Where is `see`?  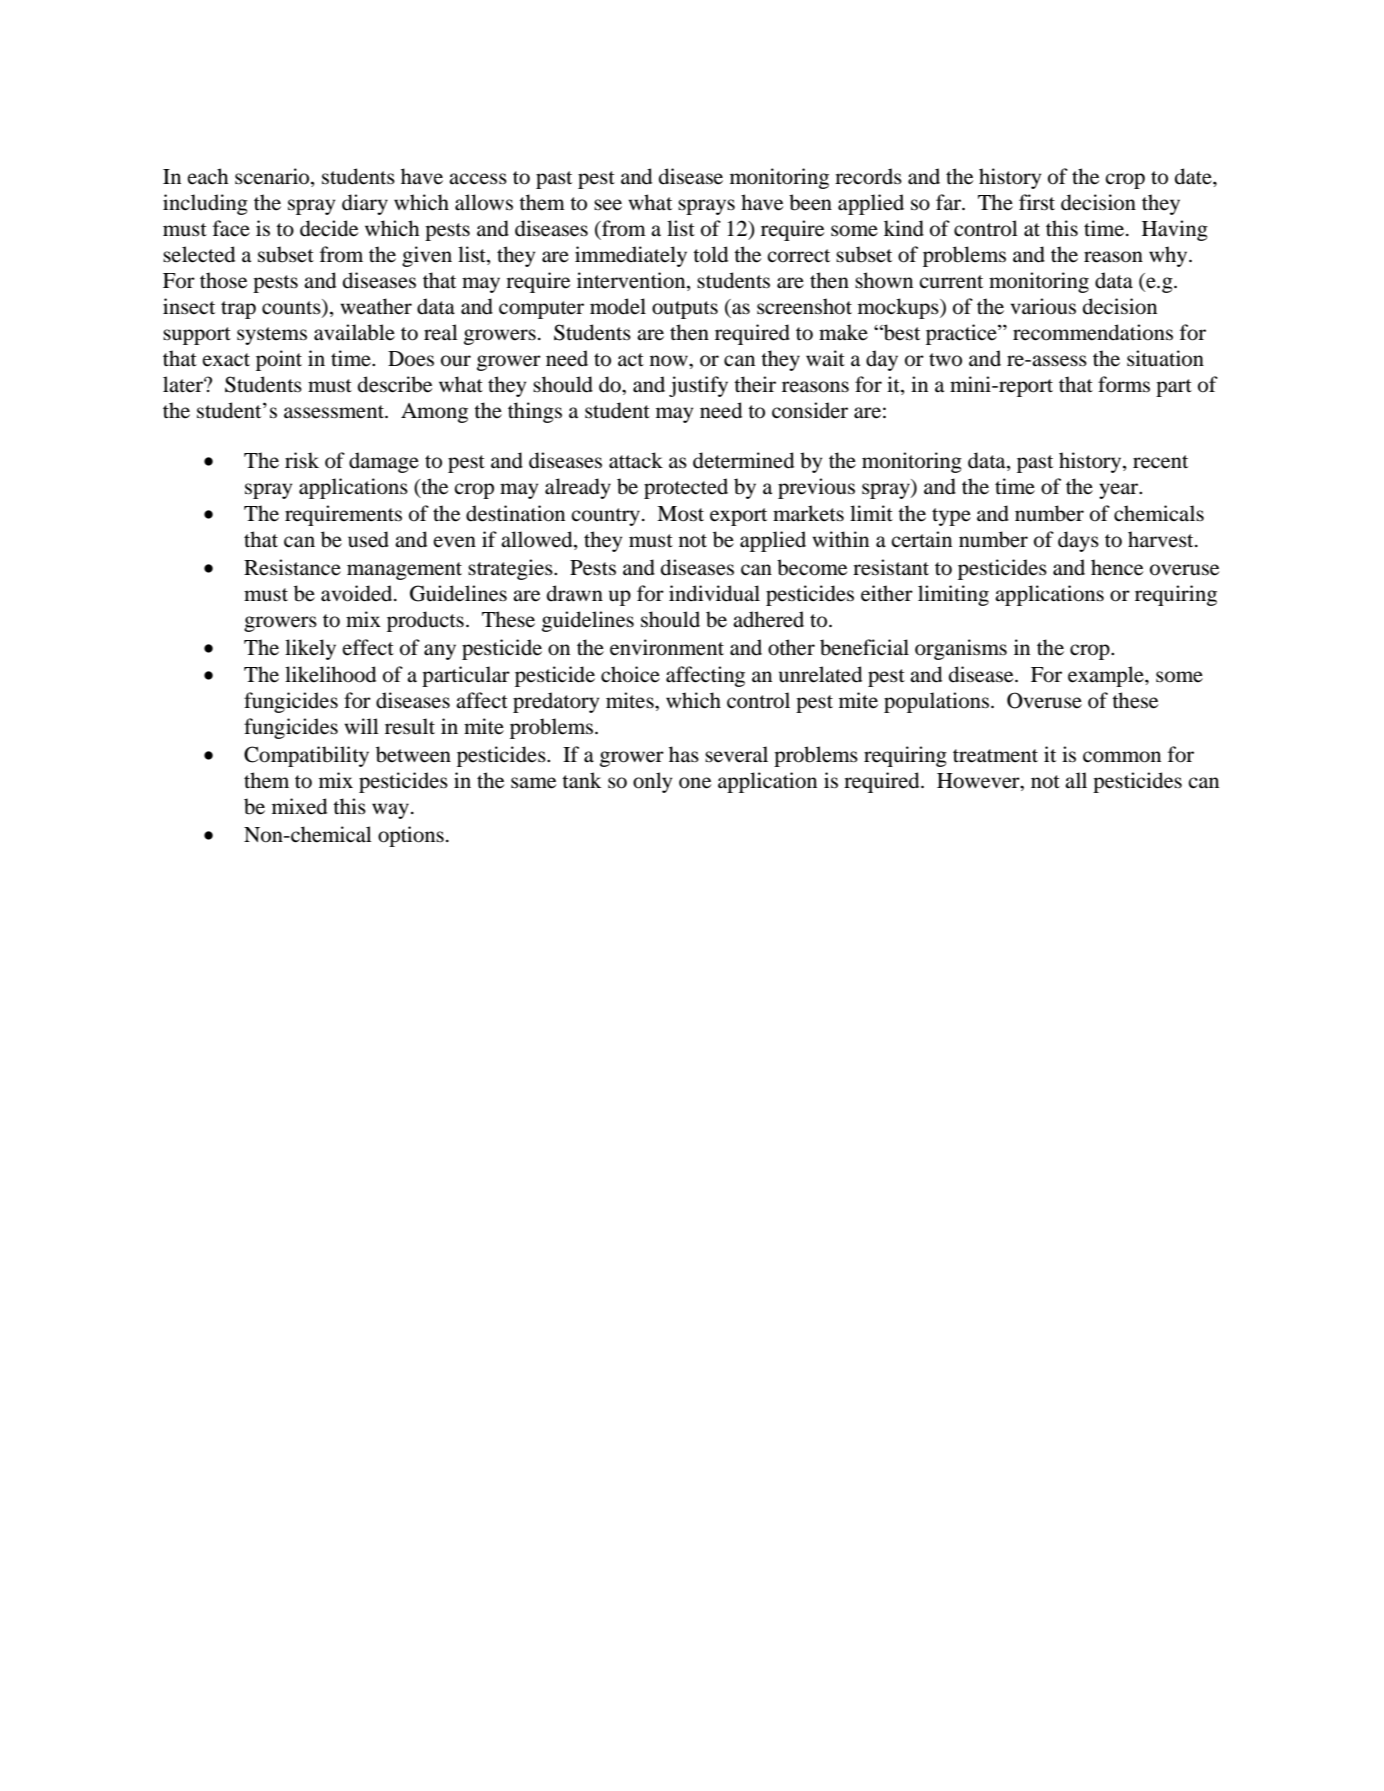 see is located at coordinates (608, 205).
